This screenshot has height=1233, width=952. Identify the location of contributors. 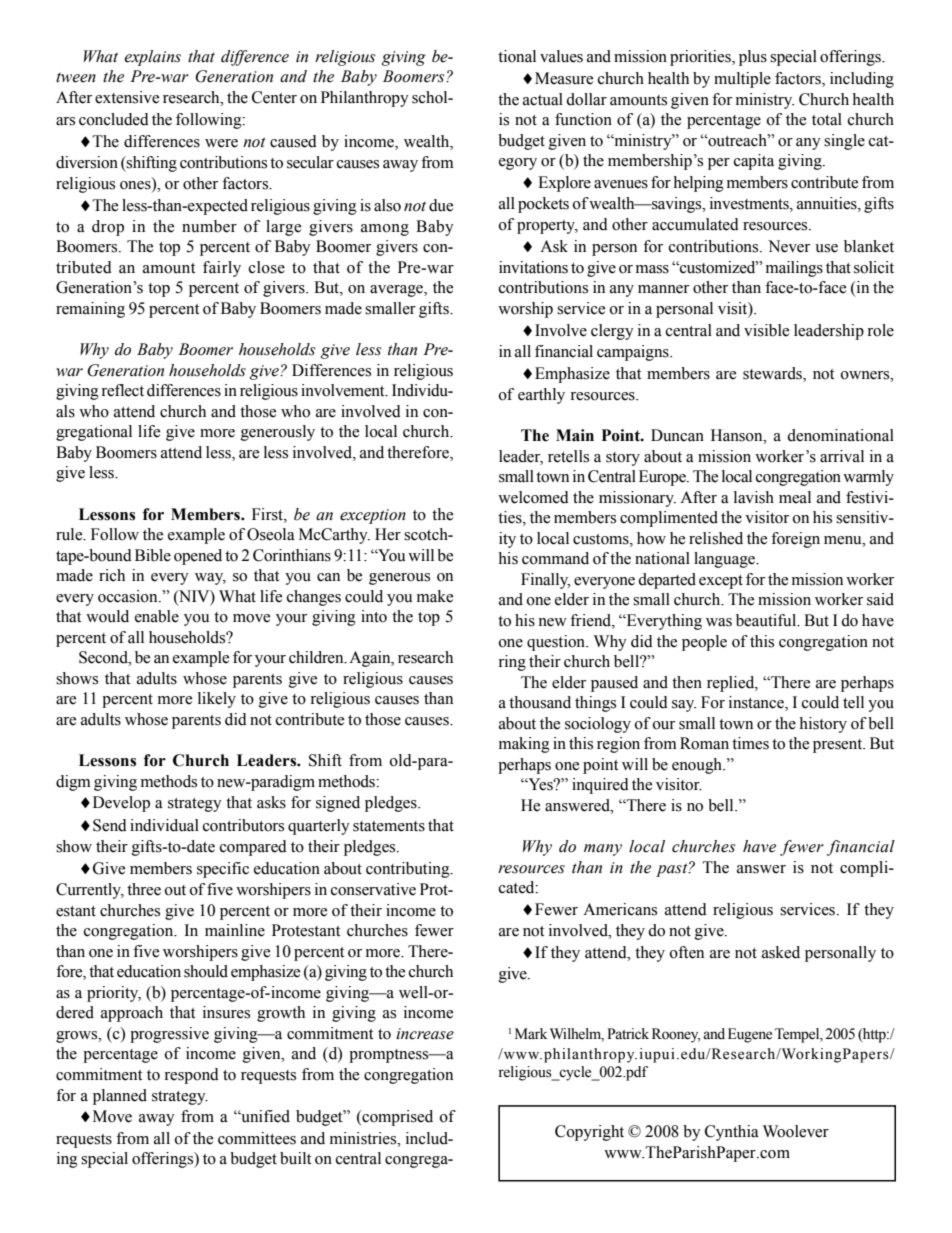
(243, 825).
